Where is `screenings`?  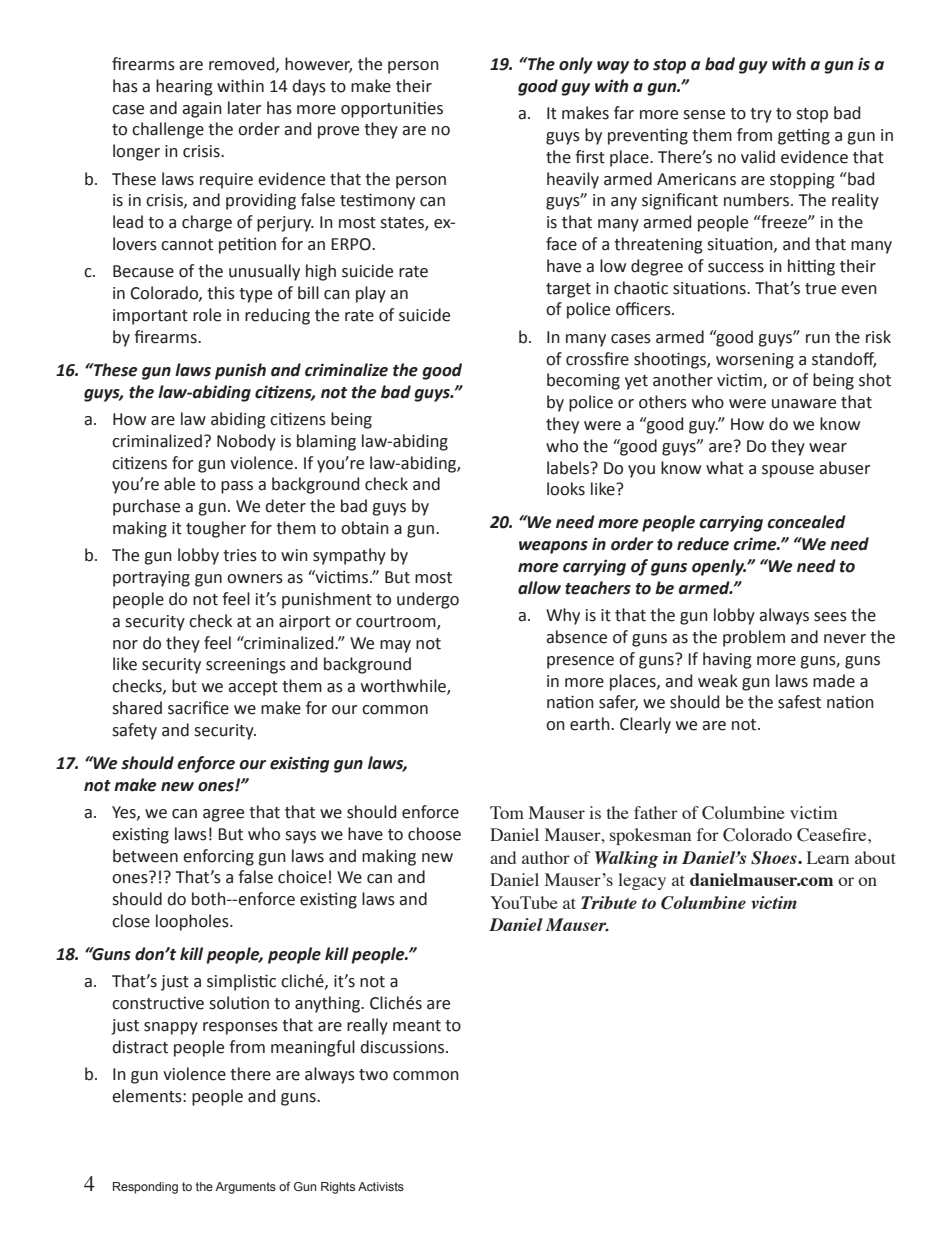
screenings is located at coordinates (246, 666).
